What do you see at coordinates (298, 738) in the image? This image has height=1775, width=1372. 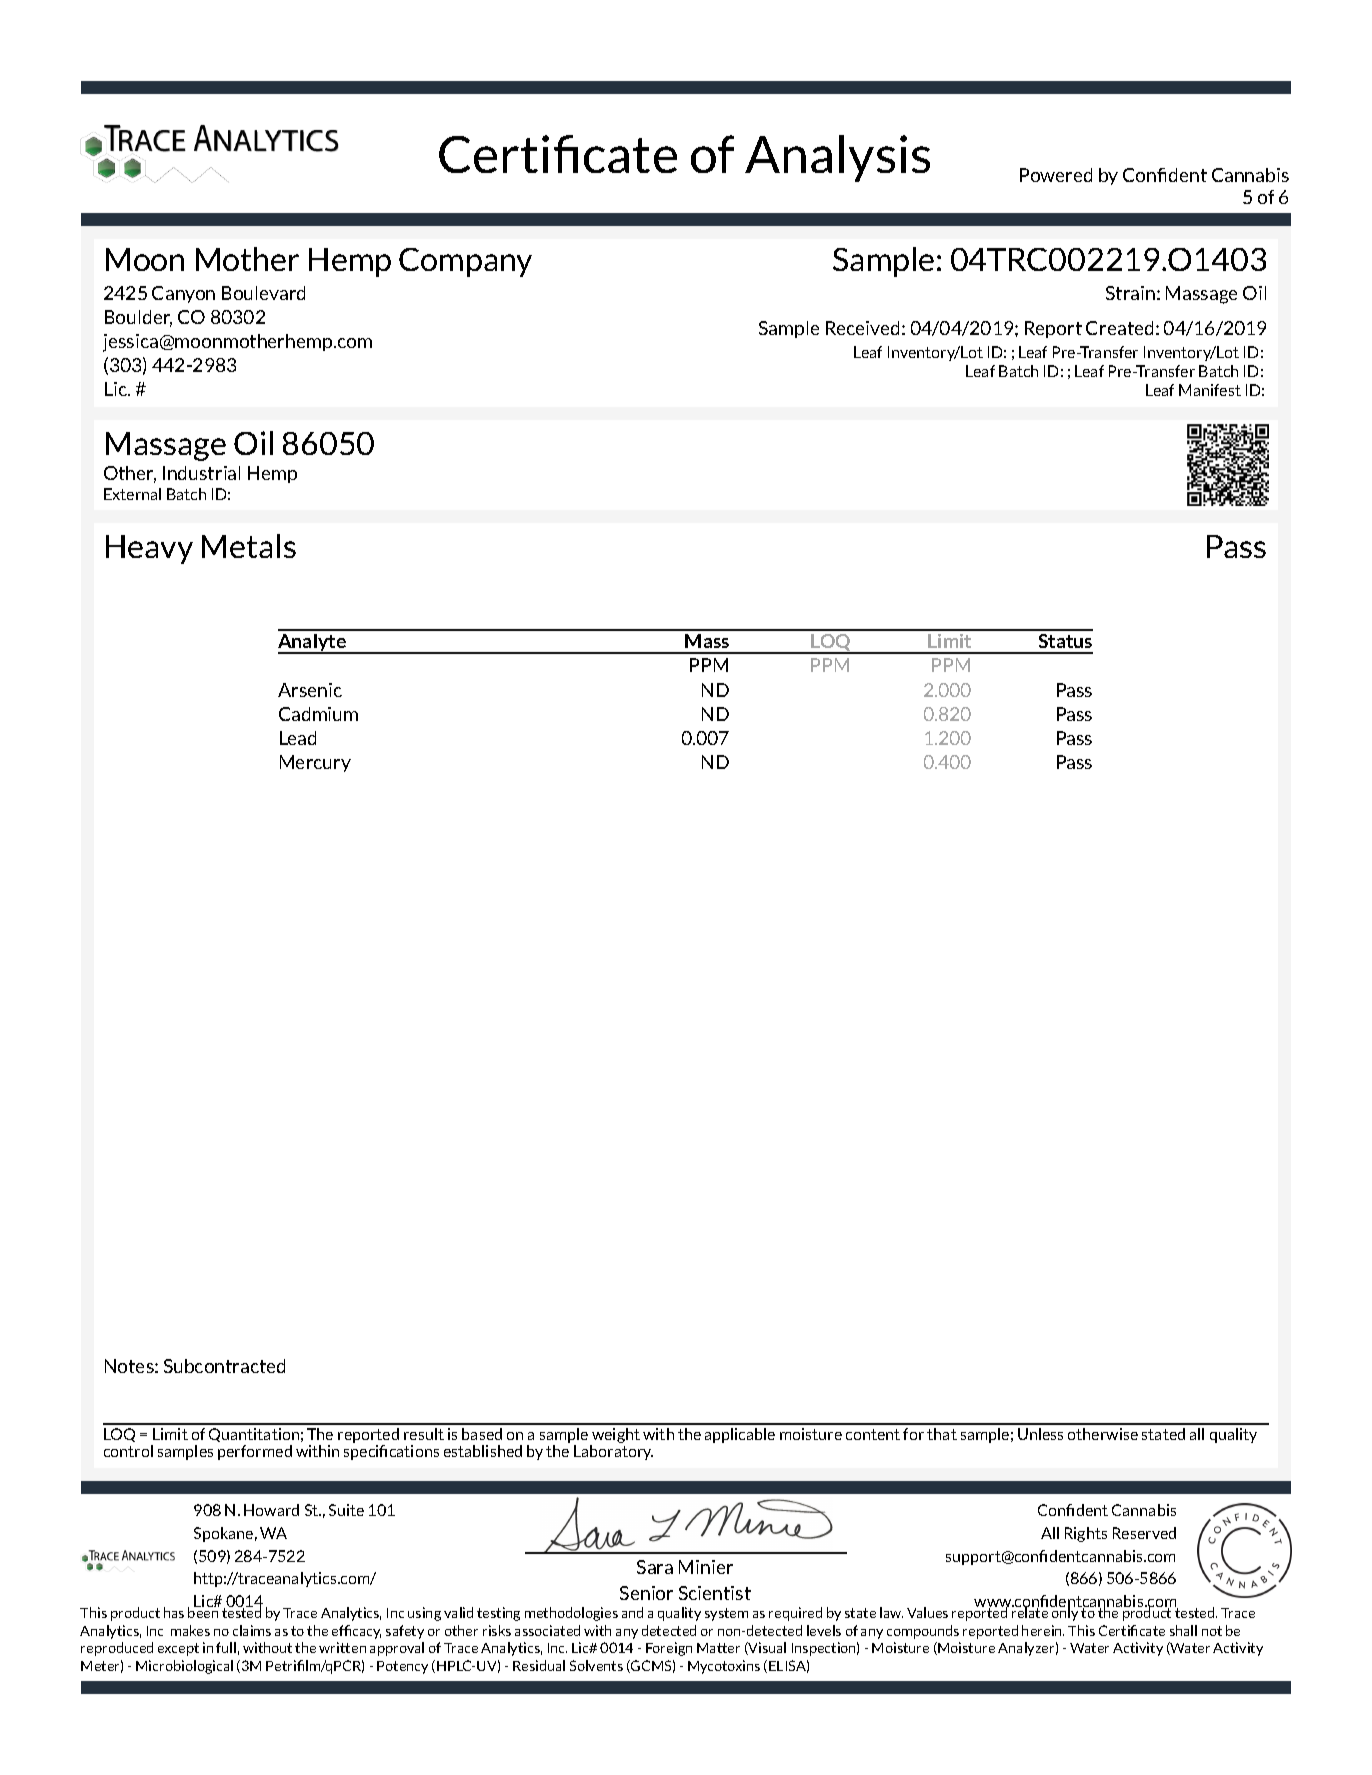 I see `Lead` at bounding box center [298, 738].
